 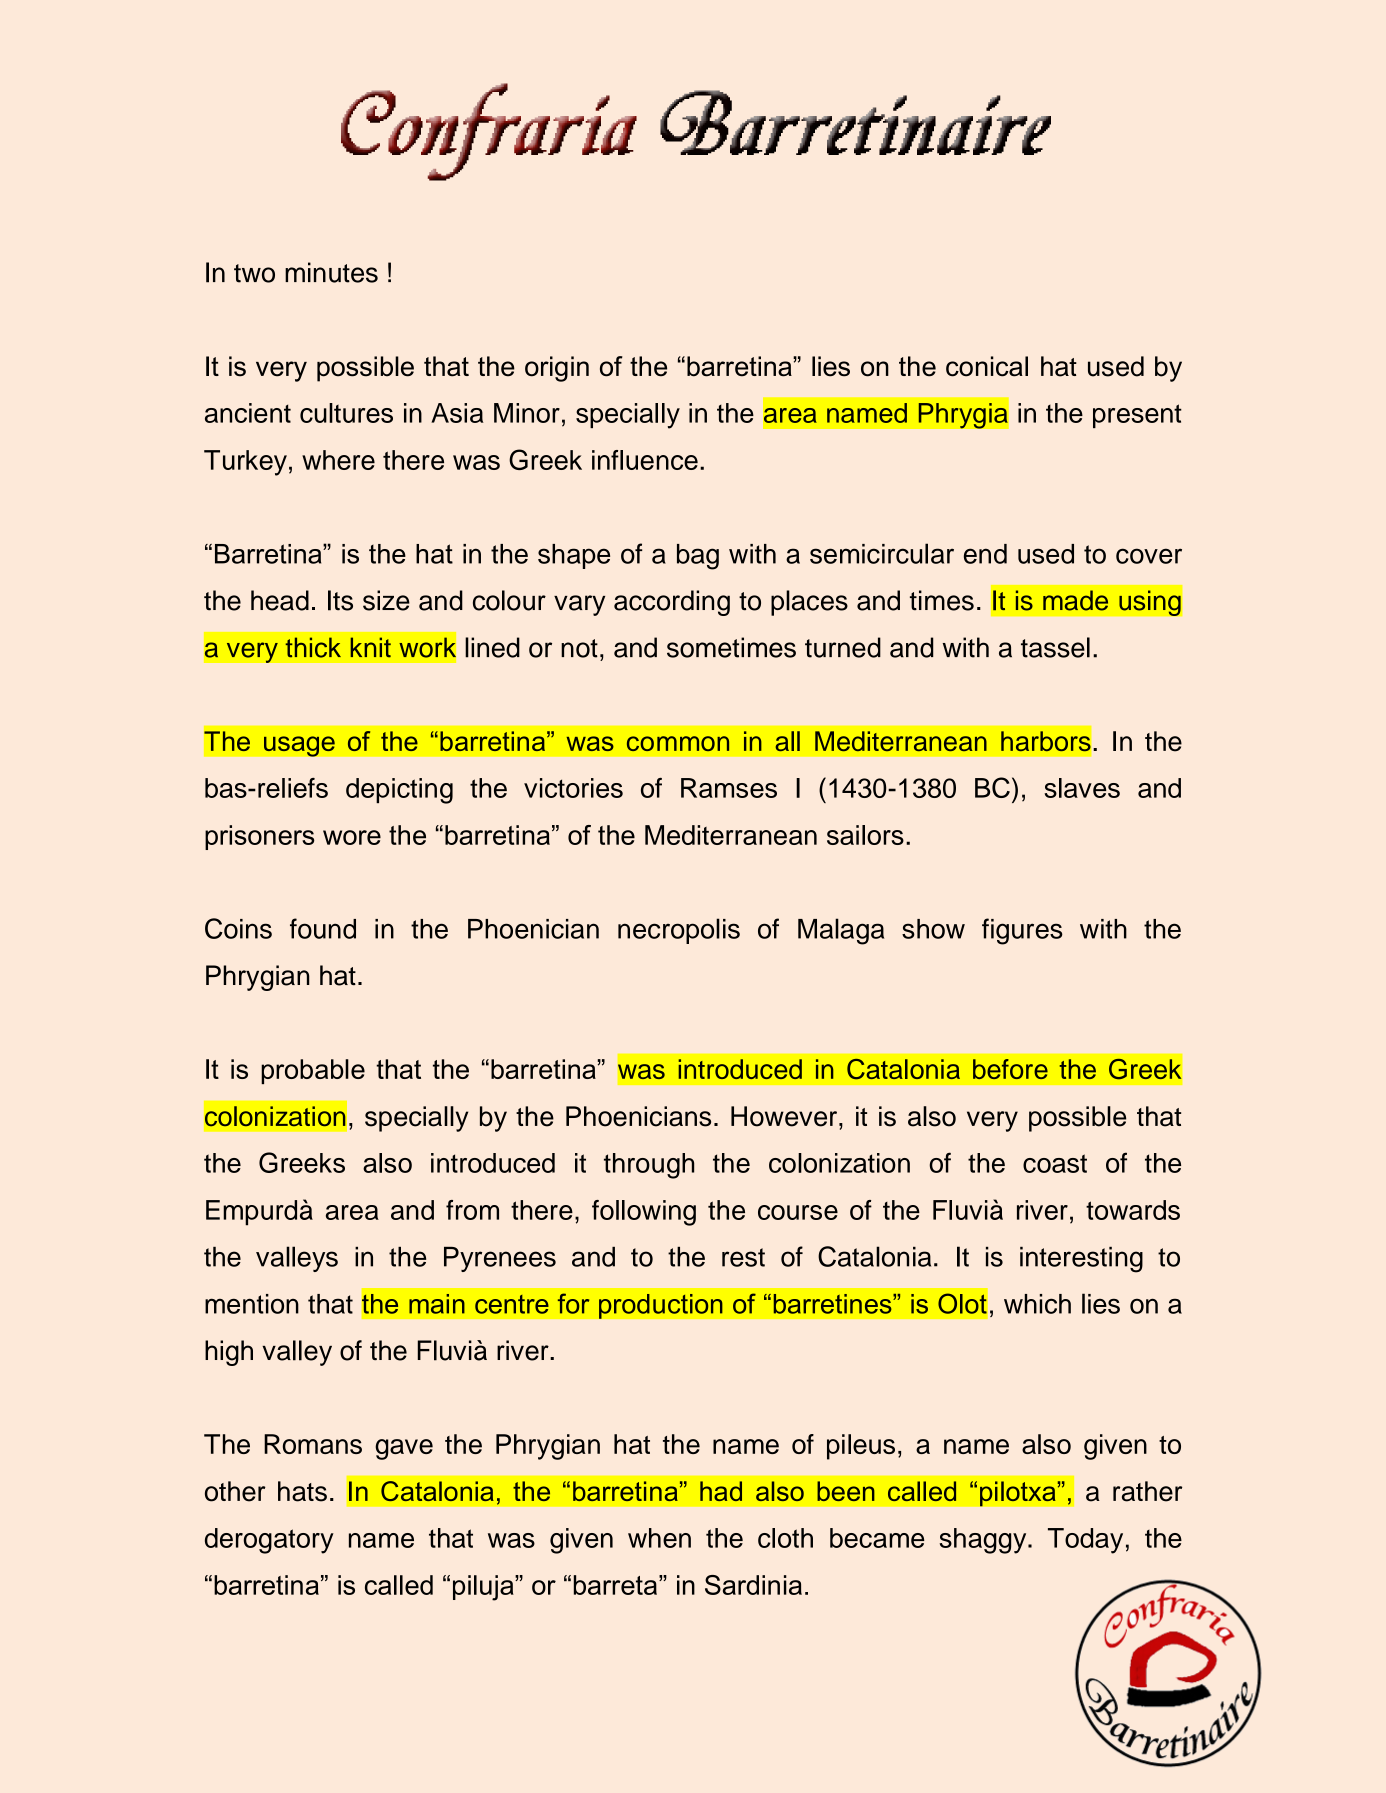 I want to click on common, so click(x=678, y=743).
